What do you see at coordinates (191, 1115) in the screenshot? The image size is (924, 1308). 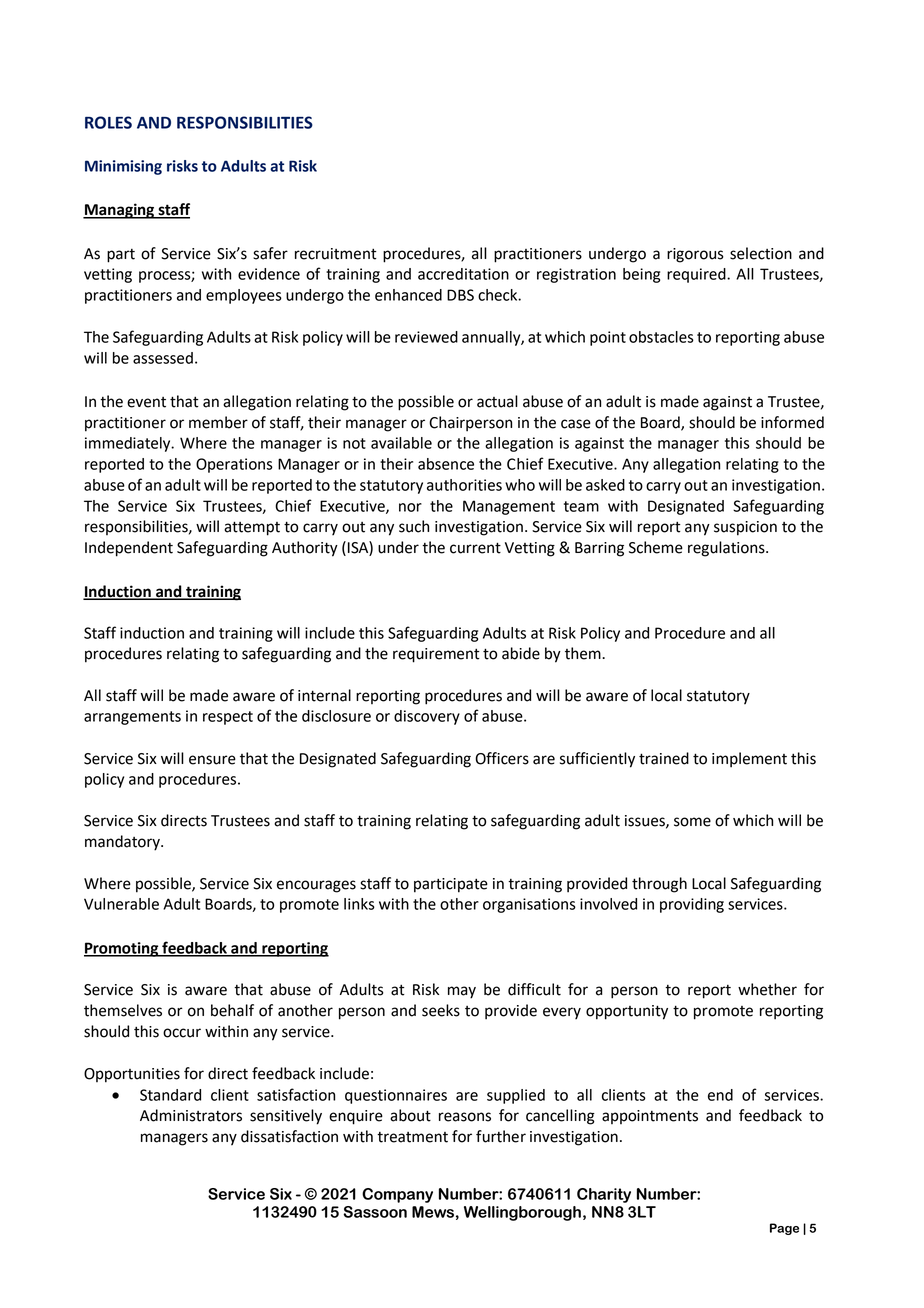 I see `Administrators` at bounding box center [191, 1115].
